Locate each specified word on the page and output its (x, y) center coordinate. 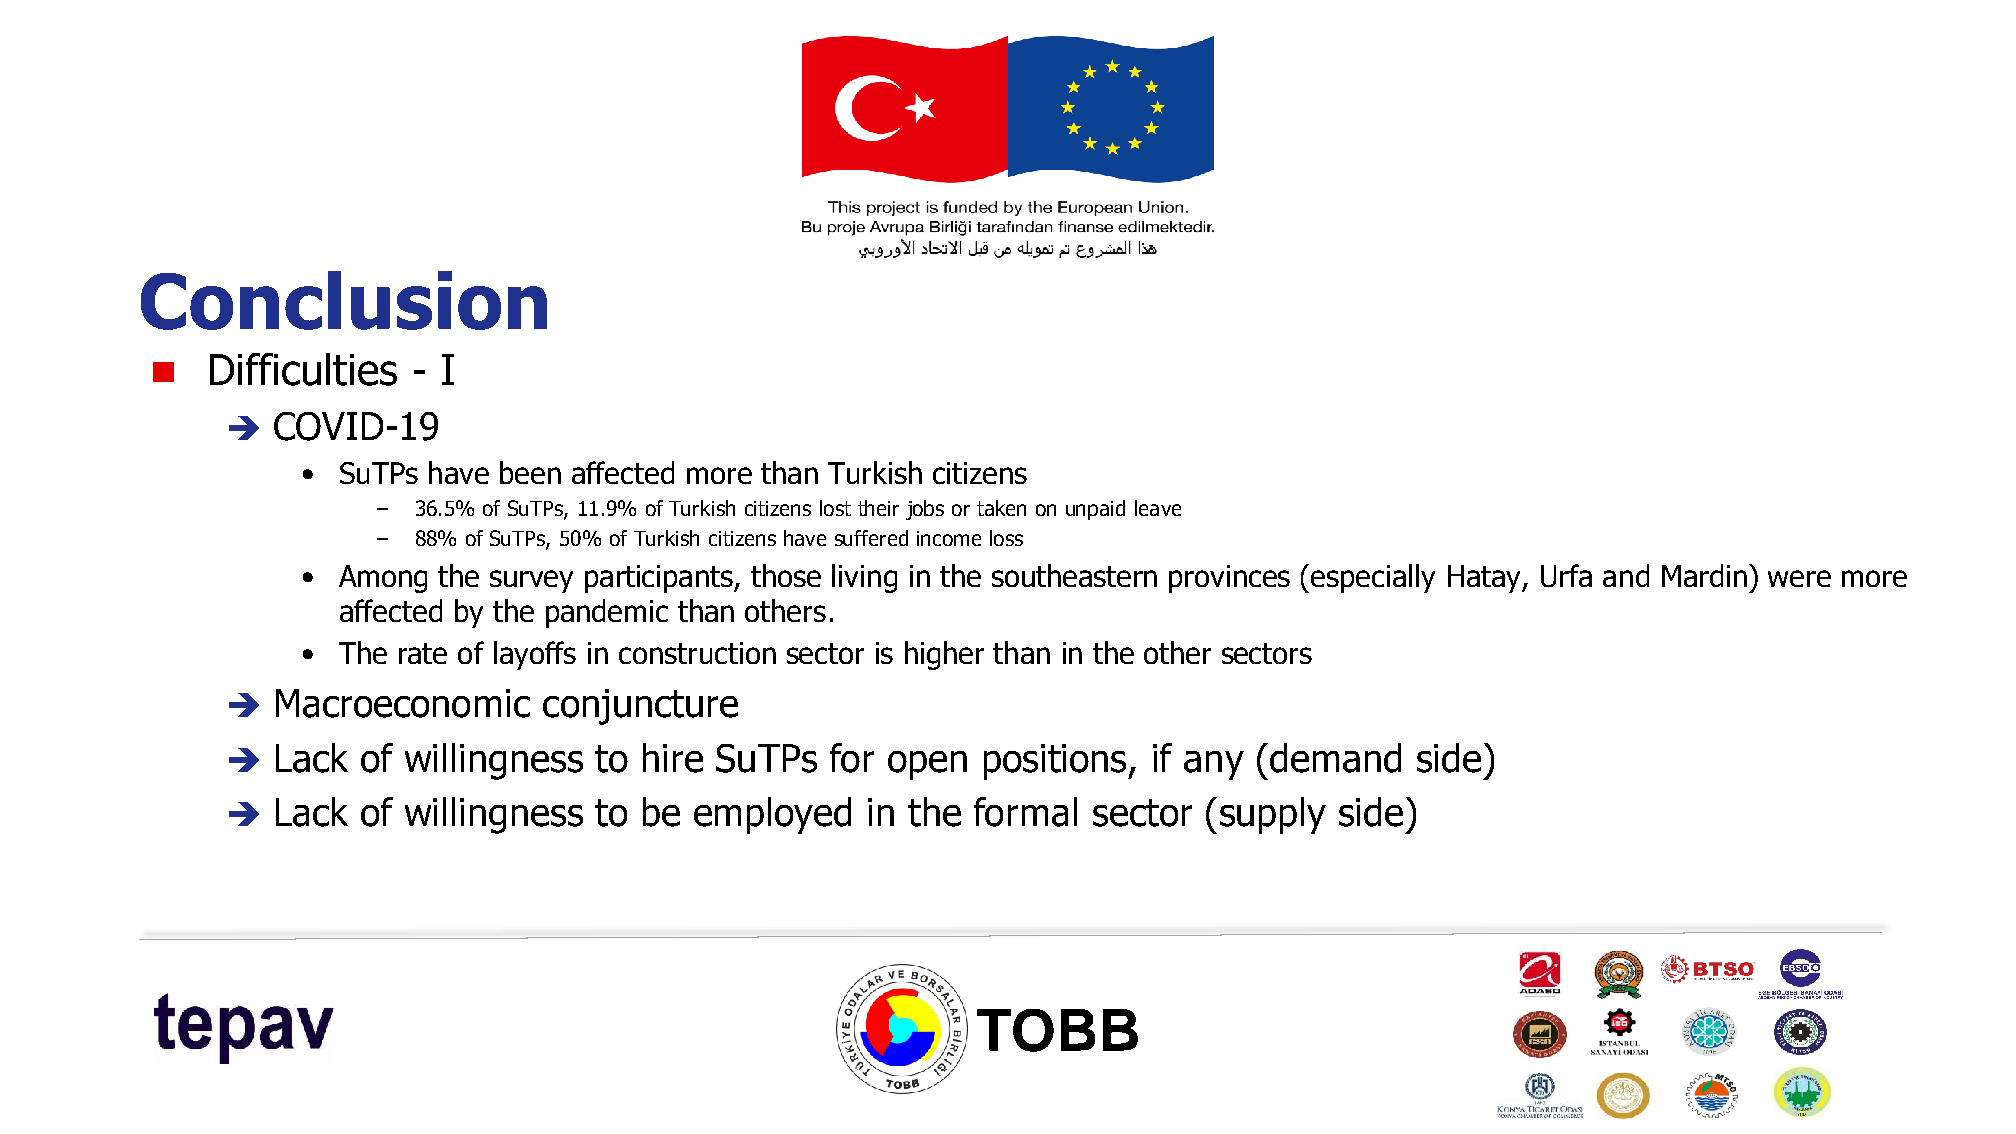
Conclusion (344, 300)
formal (1025, 812)
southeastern (1074, 575)
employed (772, 815)
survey (531, 581)
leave (1158, 508)
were (1799, 578)
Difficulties (303, 369)
